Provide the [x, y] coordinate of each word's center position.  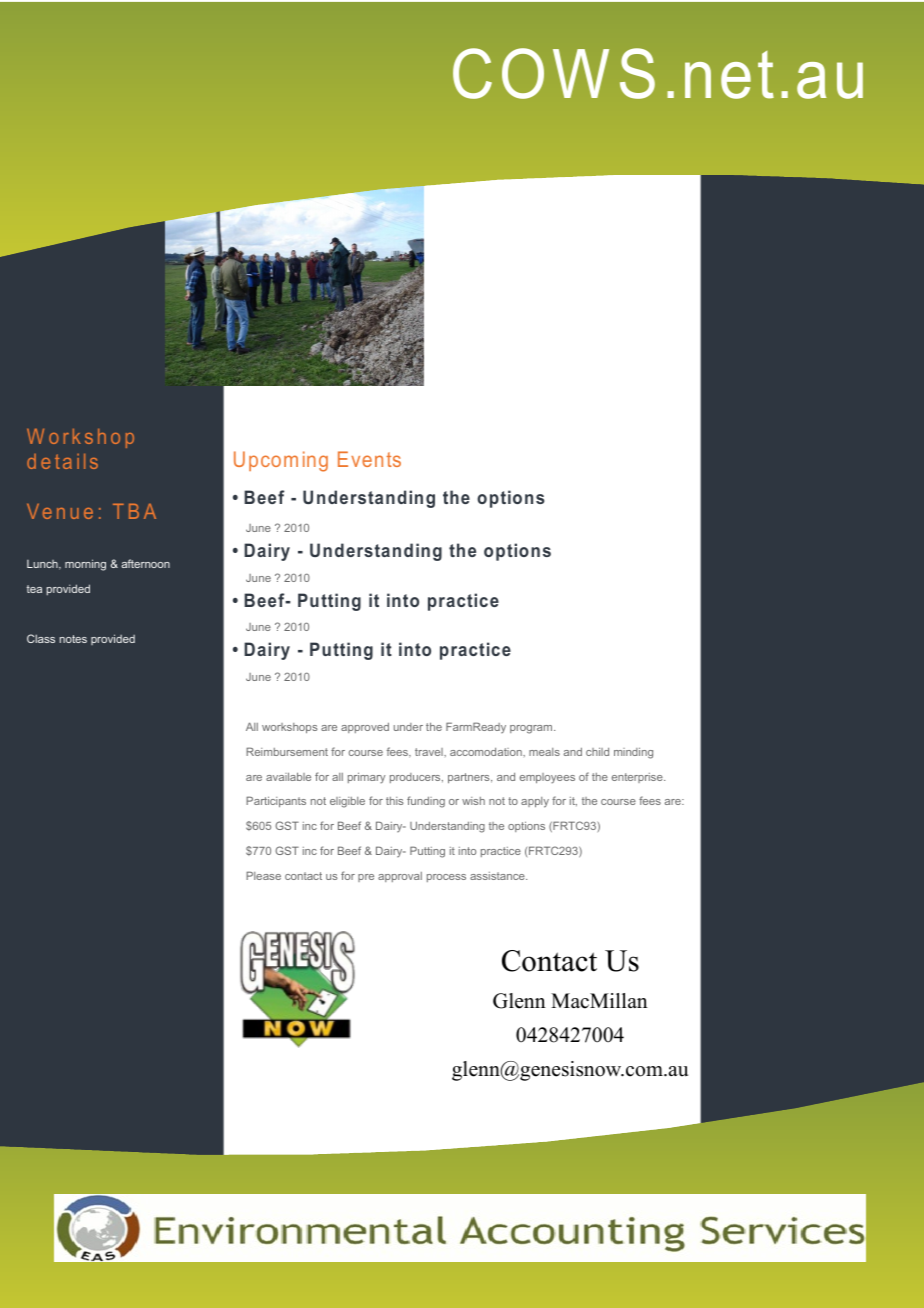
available [288, 776]
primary [366, 778]
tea [34, 589]
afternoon [145, 563]
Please [263, 875]
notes [73, 639]
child [597, 751]
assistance [498, 876]
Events [369, 459]
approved [365, 728]
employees [547, 778]
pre [366, 878]
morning [85, 565]
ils [87, 461]
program [532, 729]
